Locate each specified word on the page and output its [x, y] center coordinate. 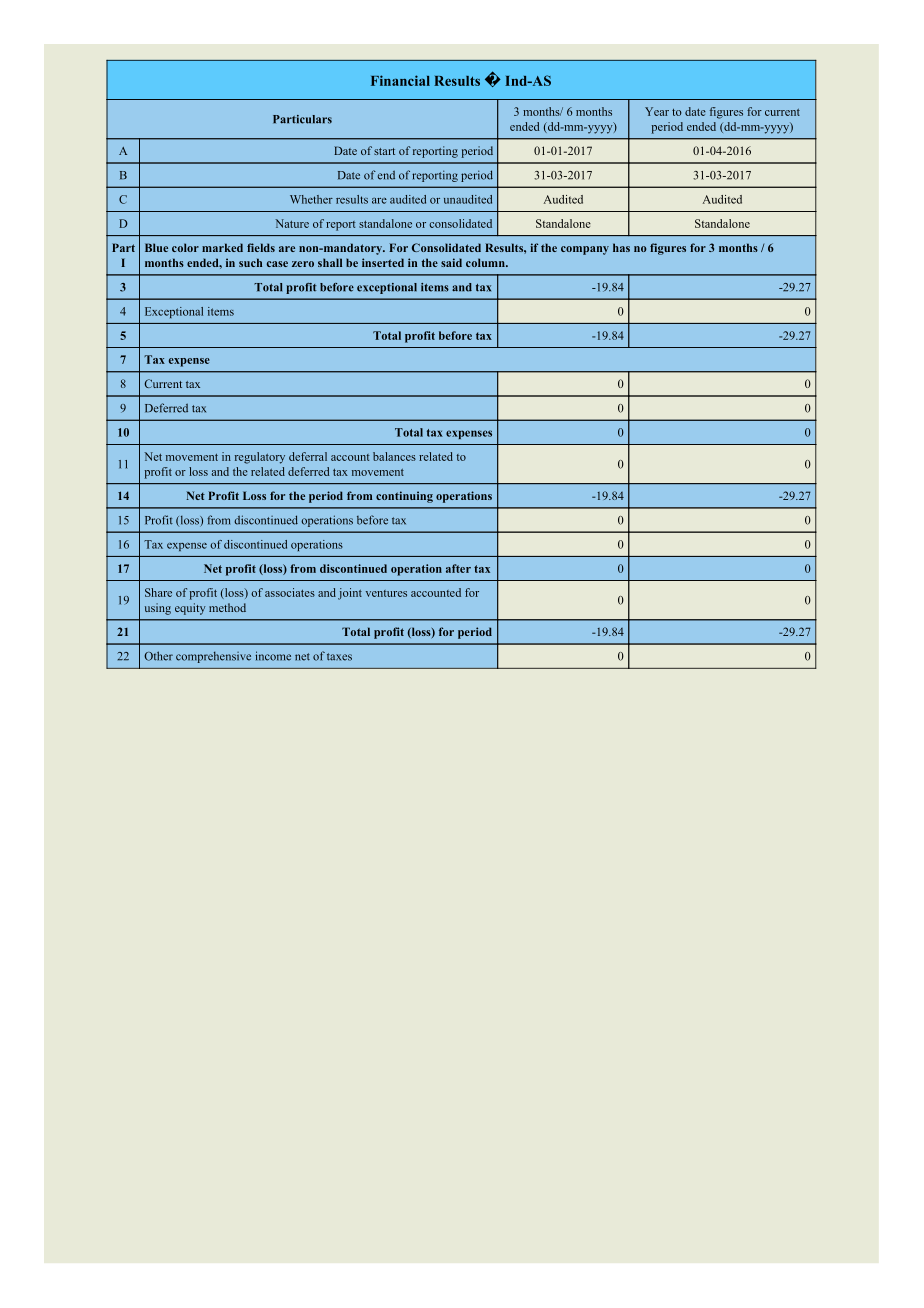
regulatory [260, 458]
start [384, 151]
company [585, 250]
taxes [339, 657]
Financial [400, 80]
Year [657, 111]
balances [394, 456]
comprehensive [213, 657]
